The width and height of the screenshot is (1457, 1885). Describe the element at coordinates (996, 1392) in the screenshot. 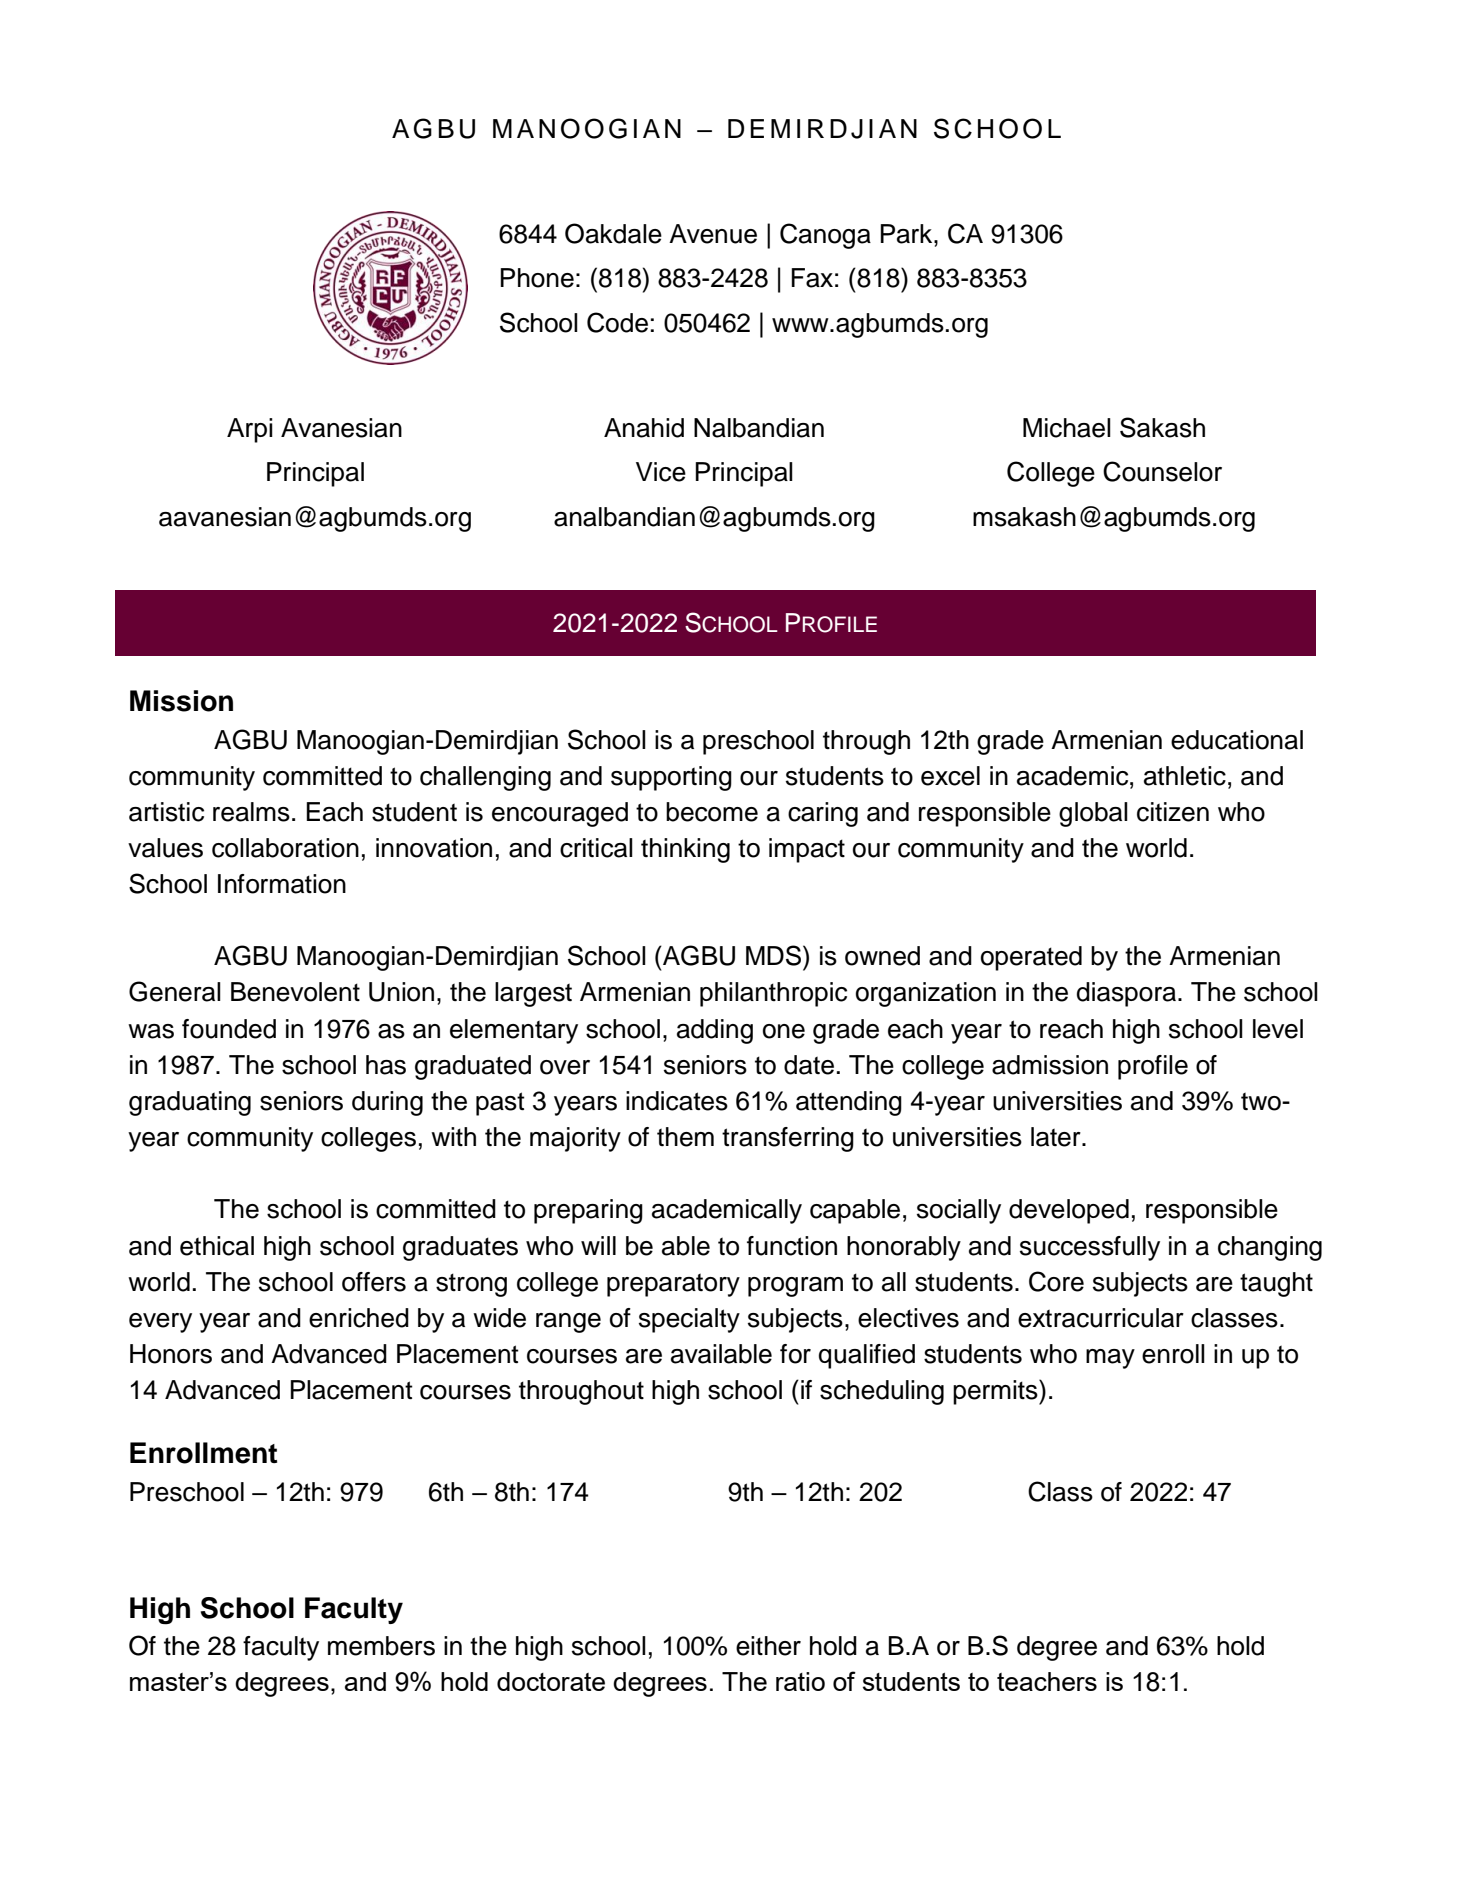

I see `permits` at that location.
